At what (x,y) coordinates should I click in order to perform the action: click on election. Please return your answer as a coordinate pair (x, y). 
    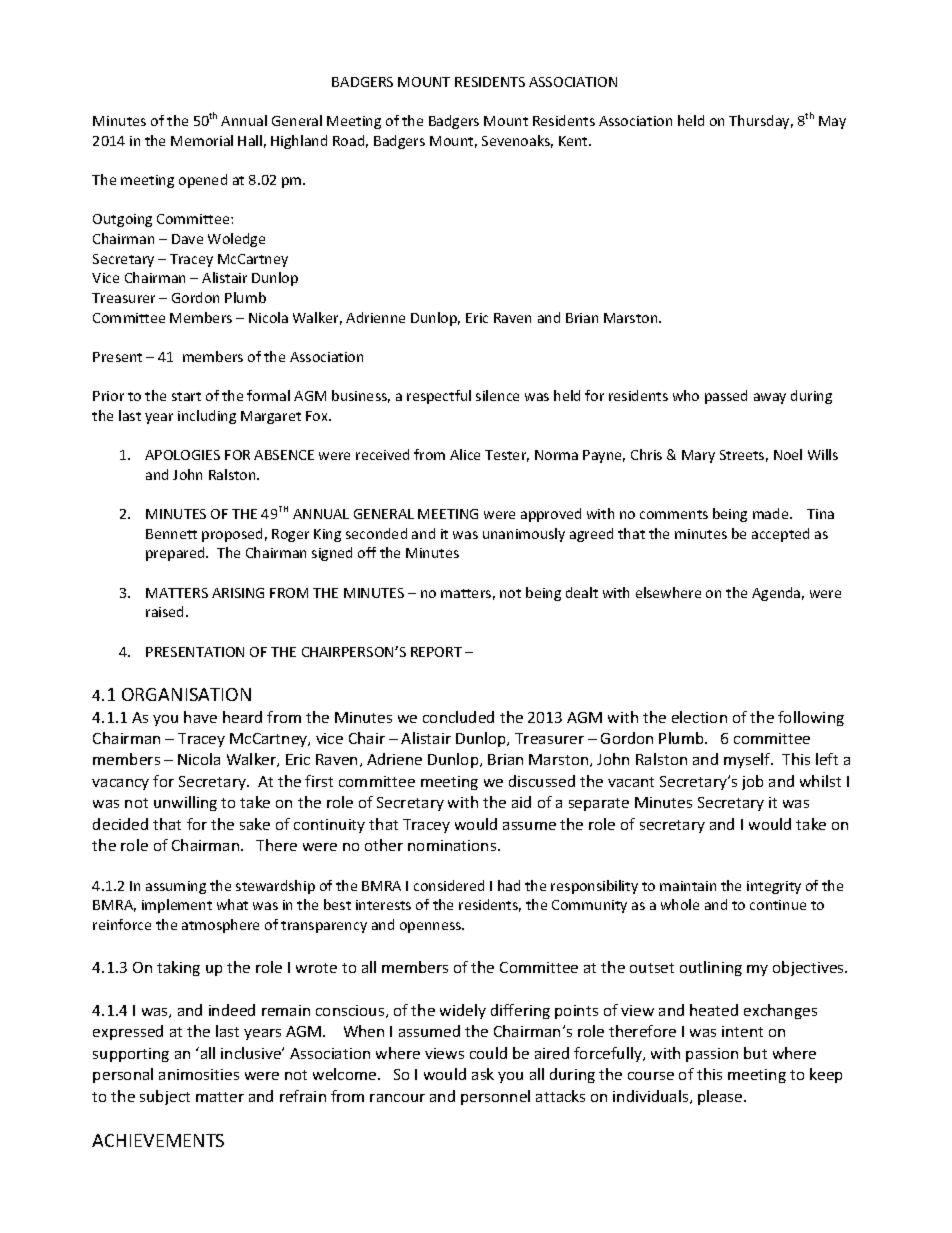
    Looking at the image, I should click on (699, 717).
